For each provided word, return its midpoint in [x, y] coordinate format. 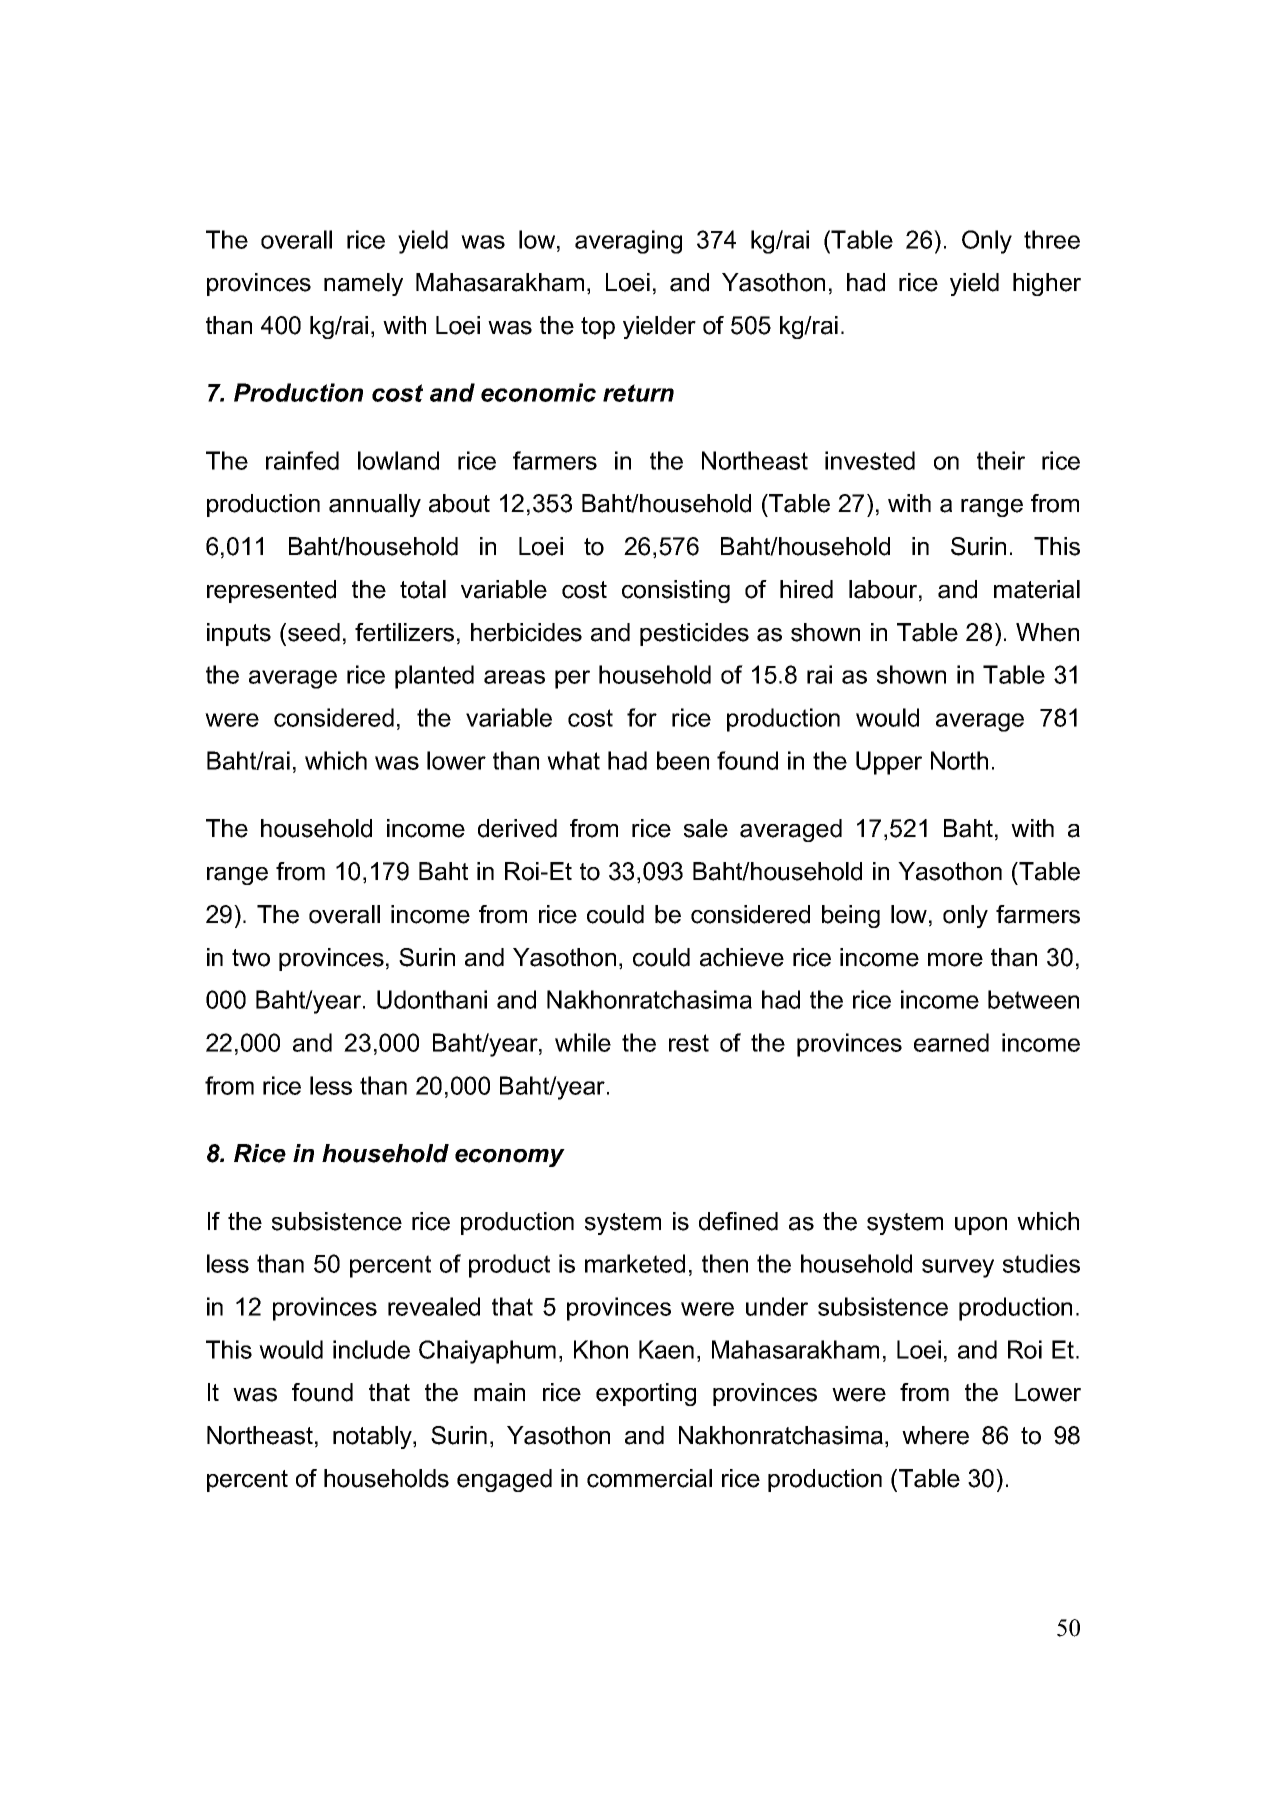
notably [373, 1437]
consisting [676, 591]
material [1037, 589]
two [251, 958]
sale [706, 828]
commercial [649, 1478]
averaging [628, 242]
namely [363, 284]
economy [510, 1158]
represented [271, 591]
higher [1047, 284]
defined [738, 1221]
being [851, 916]
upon [981, 1226]
